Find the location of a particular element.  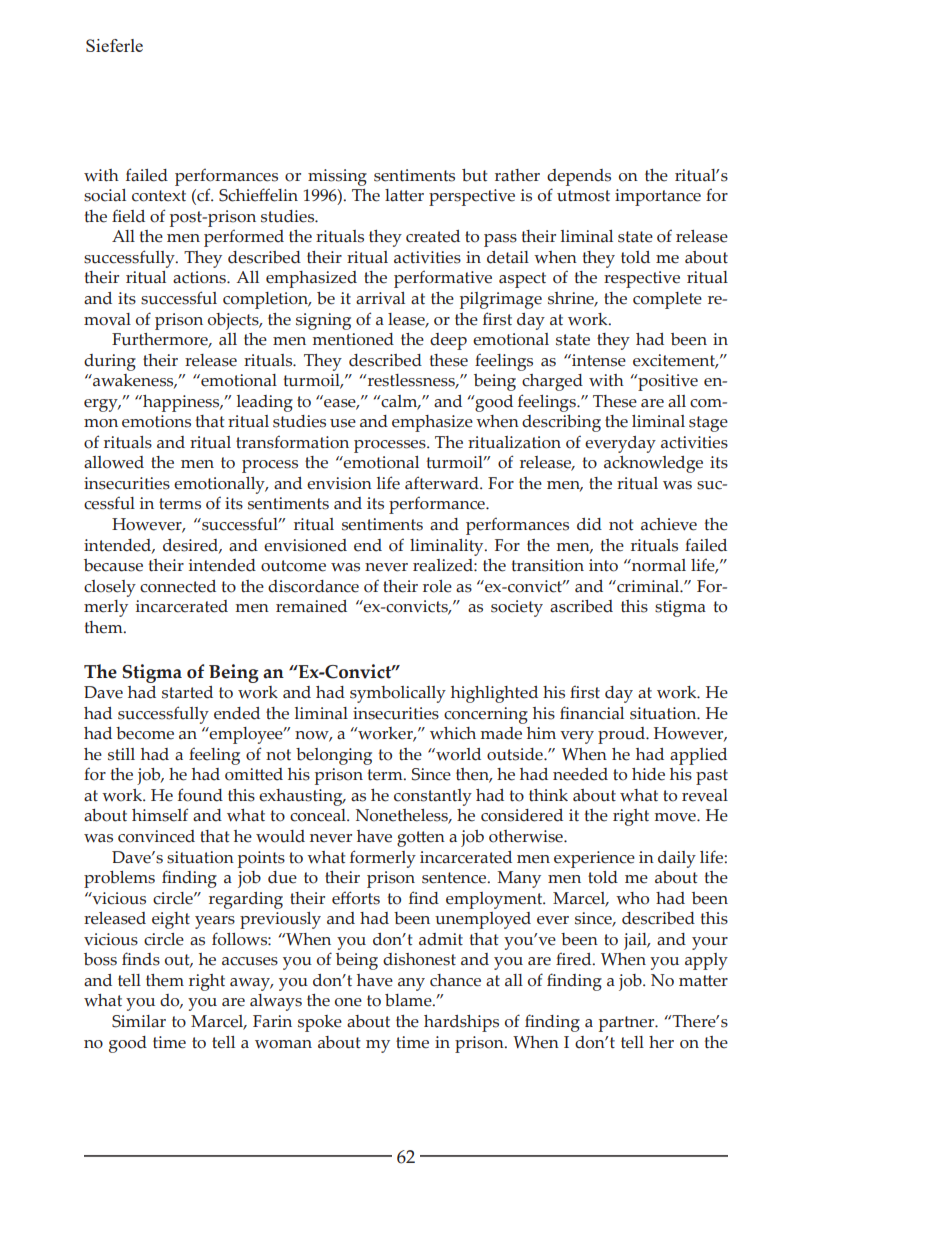

financial is located at coordinates (592, 713).
